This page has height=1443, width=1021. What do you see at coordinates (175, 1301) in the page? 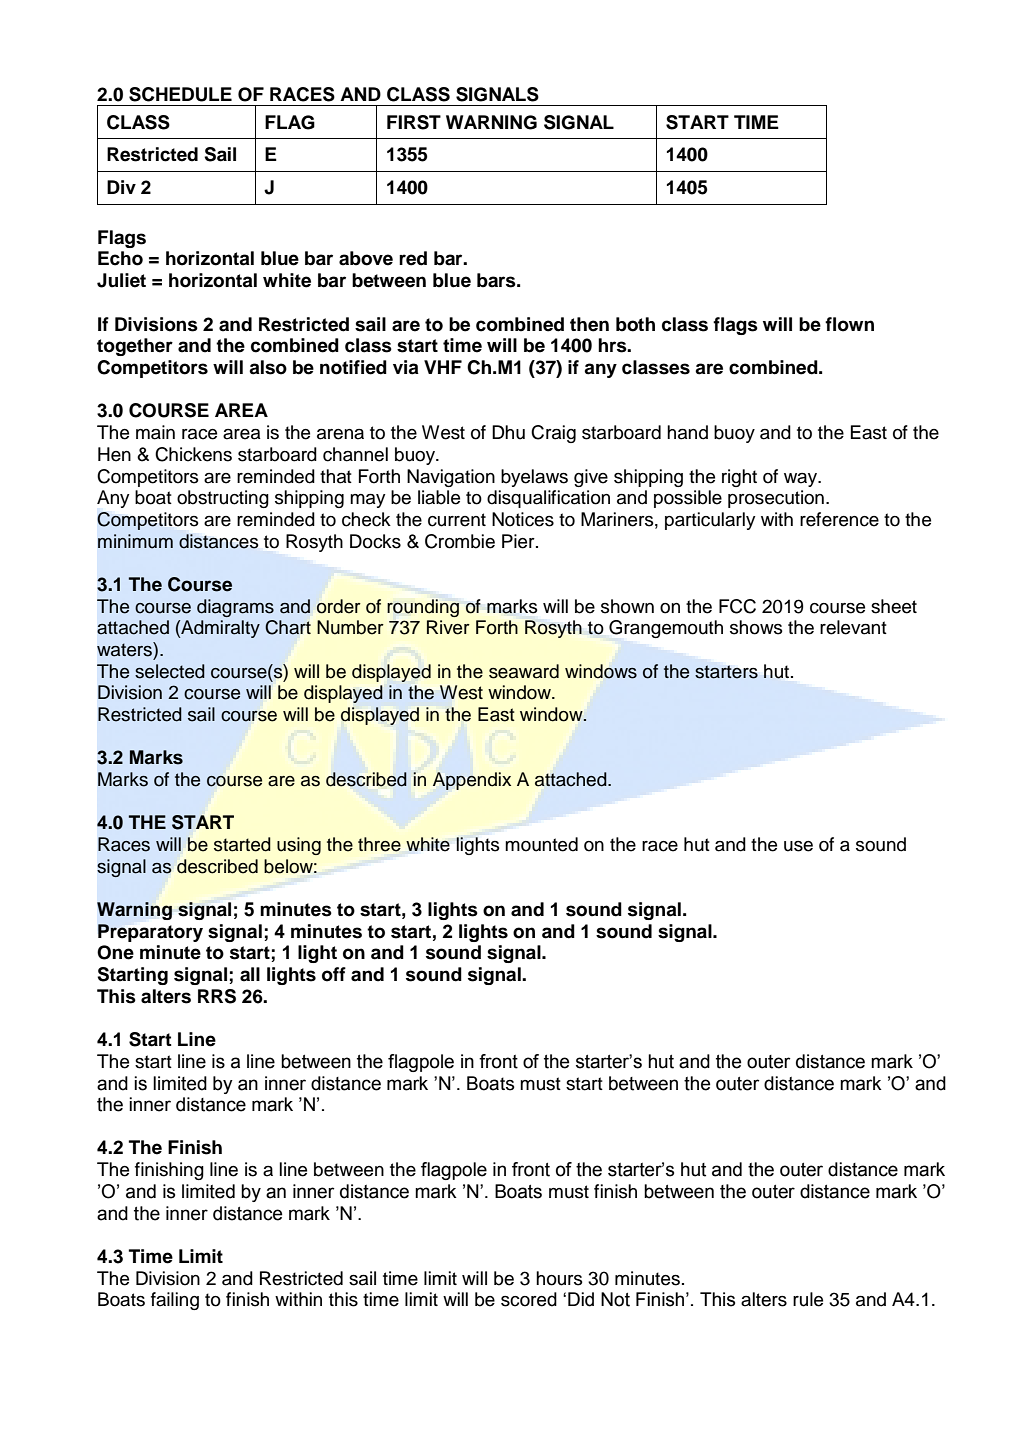
I see `failing` at bounding box center [175, 1301].
